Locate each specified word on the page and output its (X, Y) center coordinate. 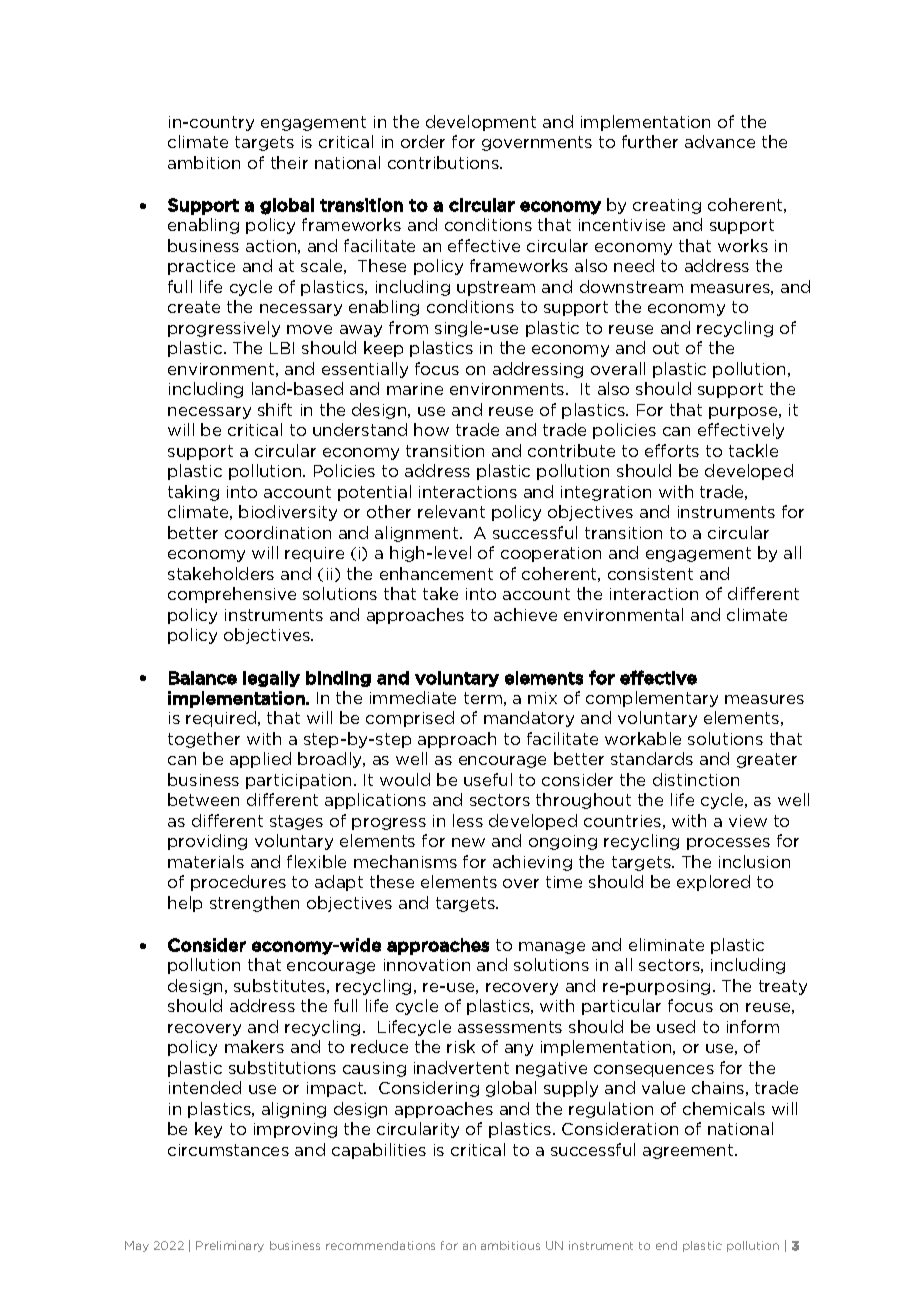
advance (720, 141)
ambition (204, 162)
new (468, 842)
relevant (451, 511)
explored (713, 883)
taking (193, 493)
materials (206, 861)
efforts (672, 450)
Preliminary (230, 1246)
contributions (444, 162)
